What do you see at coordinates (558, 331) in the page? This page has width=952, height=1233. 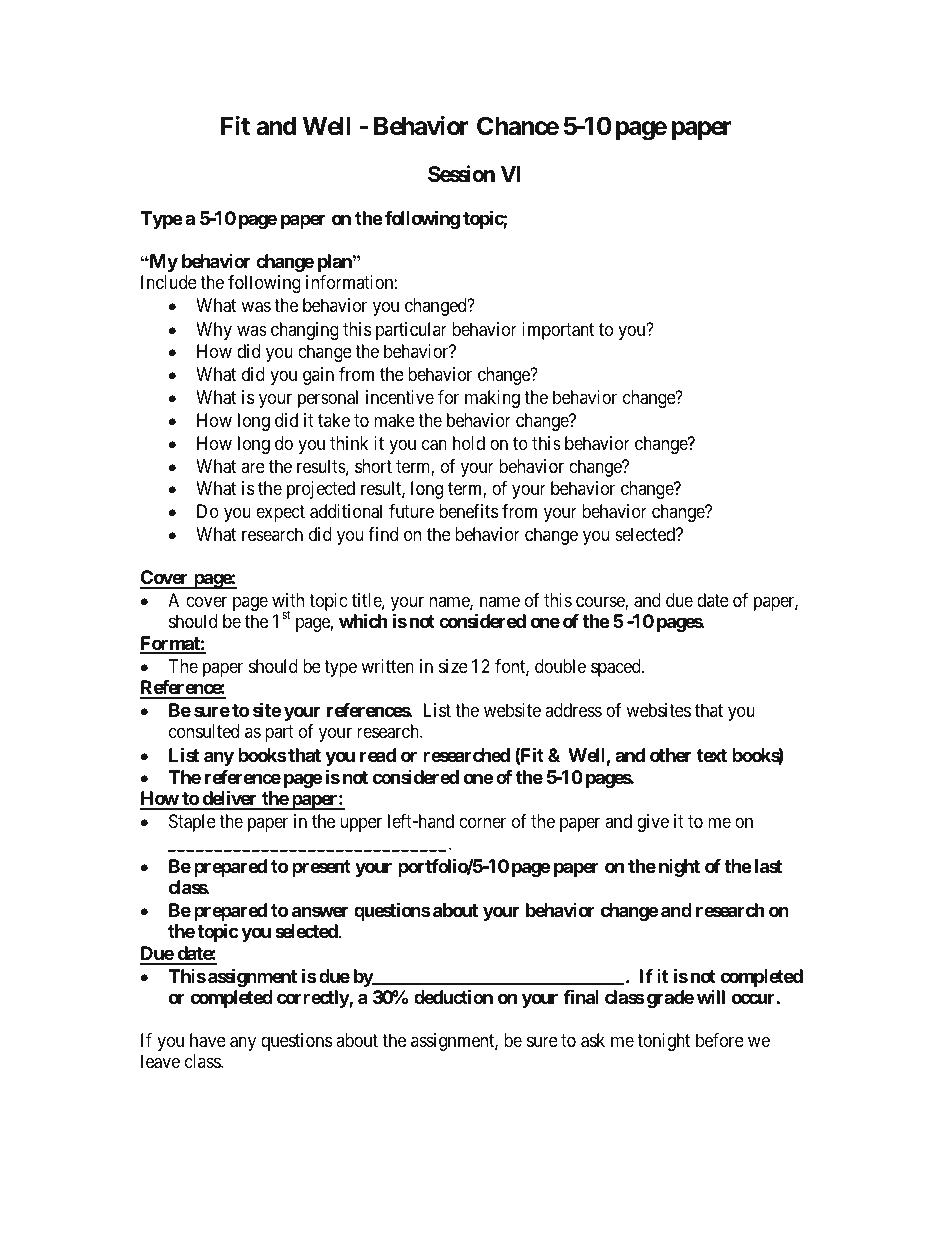 I see `important` at bounding box center [558, 331].
